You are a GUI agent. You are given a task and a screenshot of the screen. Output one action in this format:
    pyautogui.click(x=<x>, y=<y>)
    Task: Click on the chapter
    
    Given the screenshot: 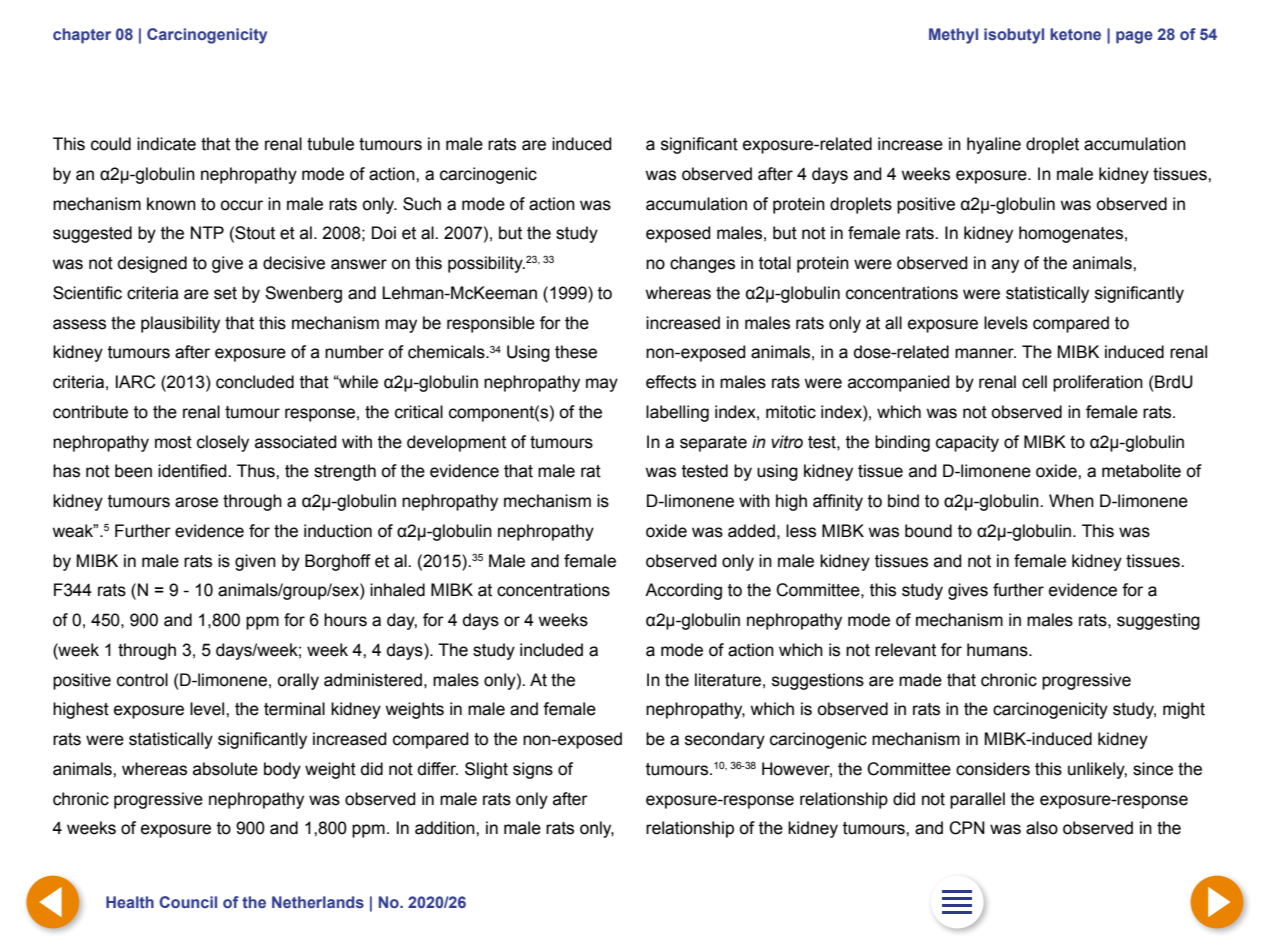 What is the action you would take?
    pyautogui.click(x=82, y=36)
